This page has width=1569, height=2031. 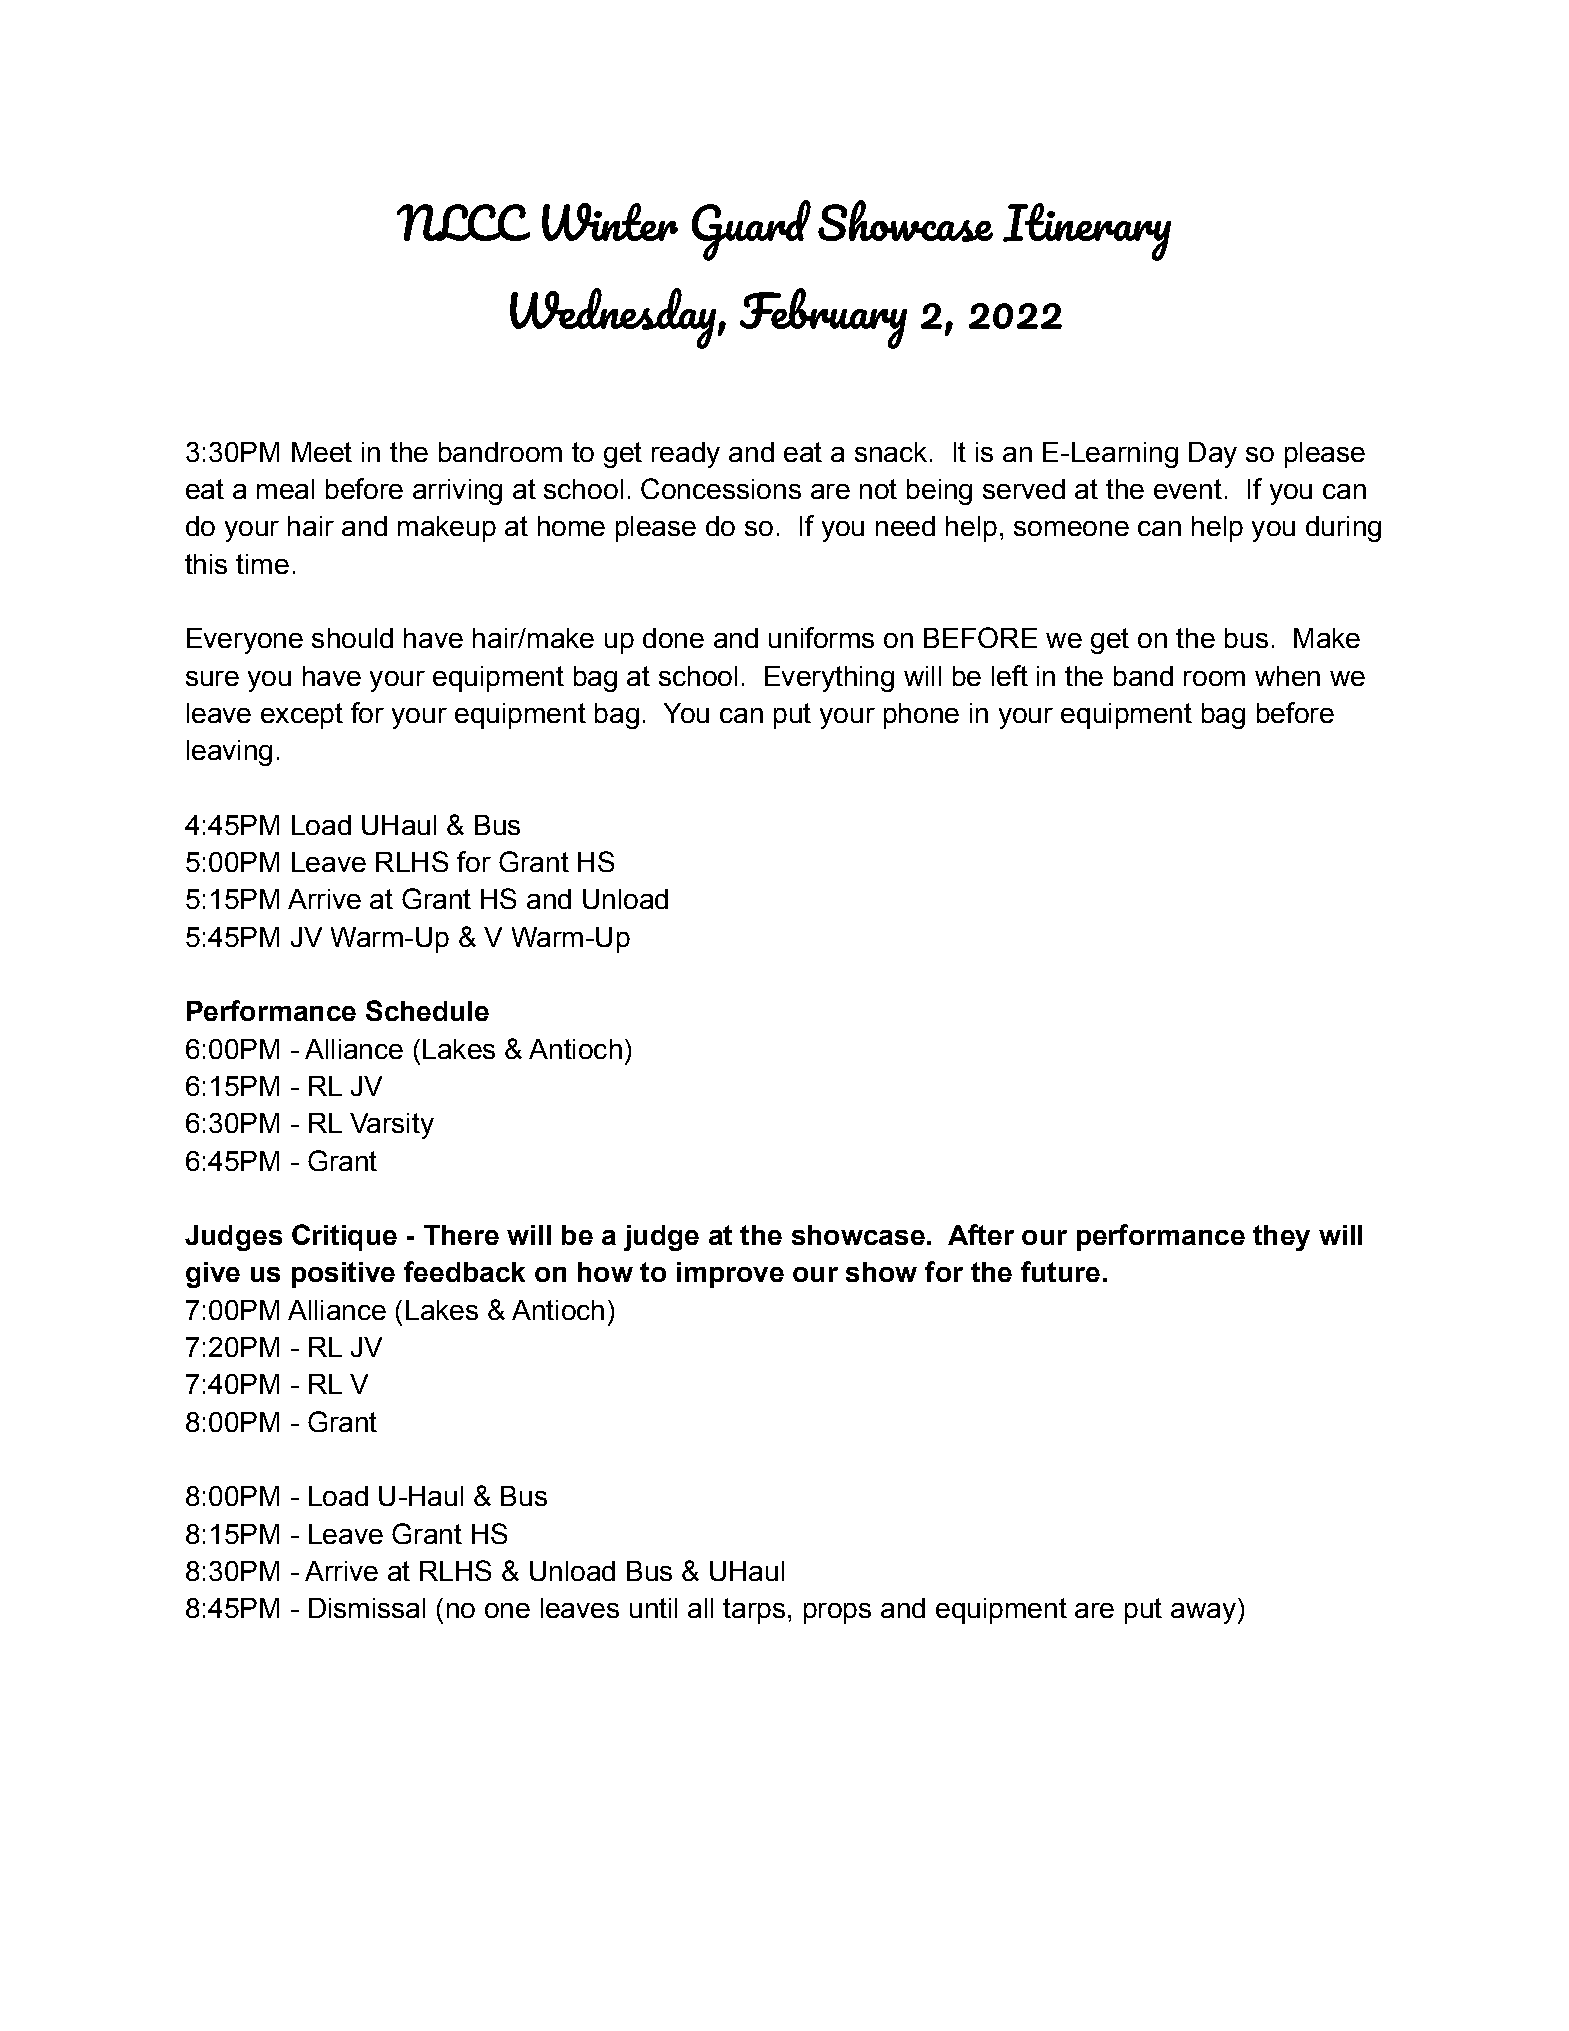 What do you see at coordinates (754, 1611) in the page?
I see `tarps` at bounding box center [754, 1611].
